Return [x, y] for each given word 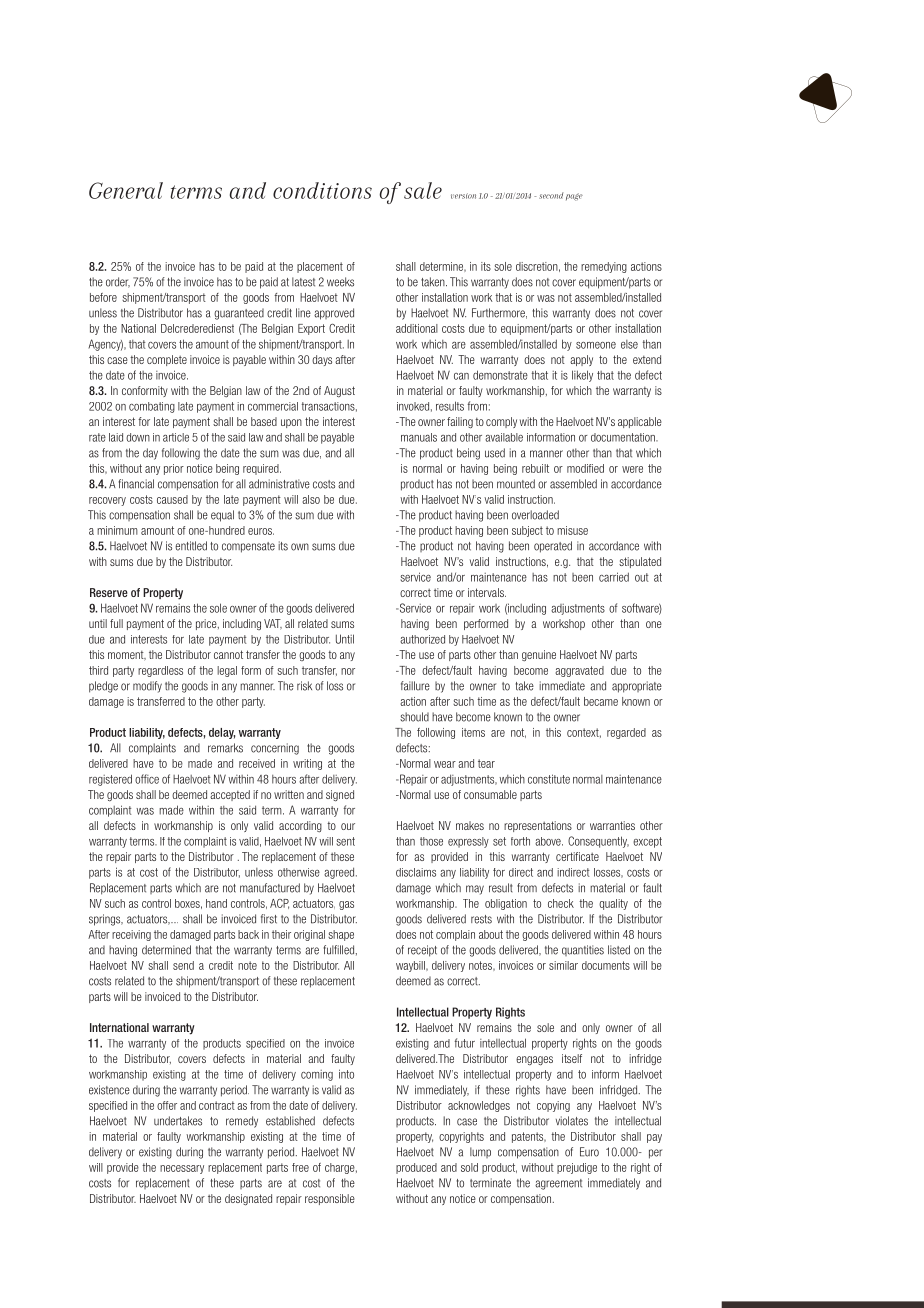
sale [423, 190]
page [574, 197]
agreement [558, 1184]
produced [416, 1168]
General [126, 190]
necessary [182, 1169]
